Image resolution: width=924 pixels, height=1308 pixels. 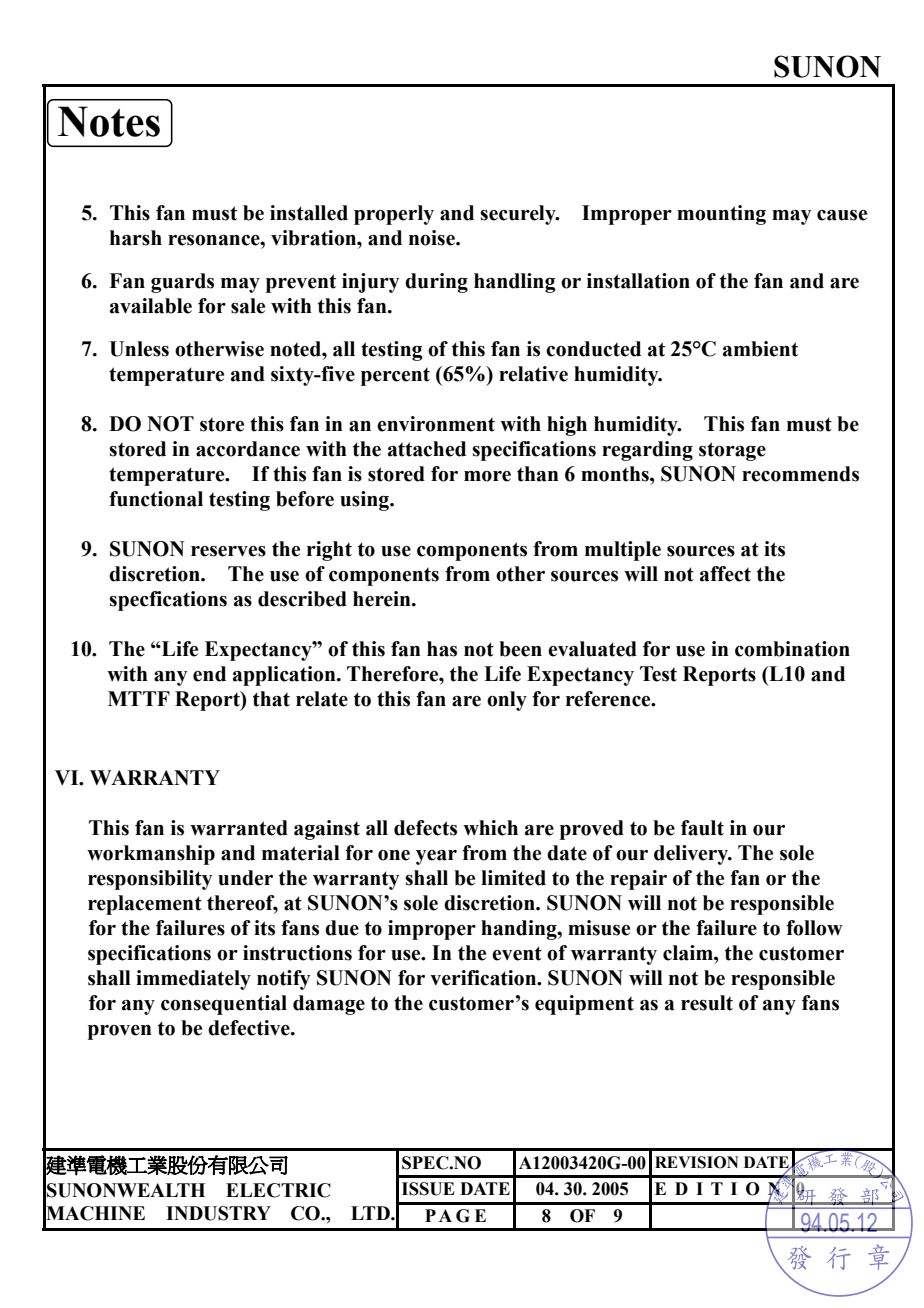 I want to click on properly, so click(x=394, y=215).
